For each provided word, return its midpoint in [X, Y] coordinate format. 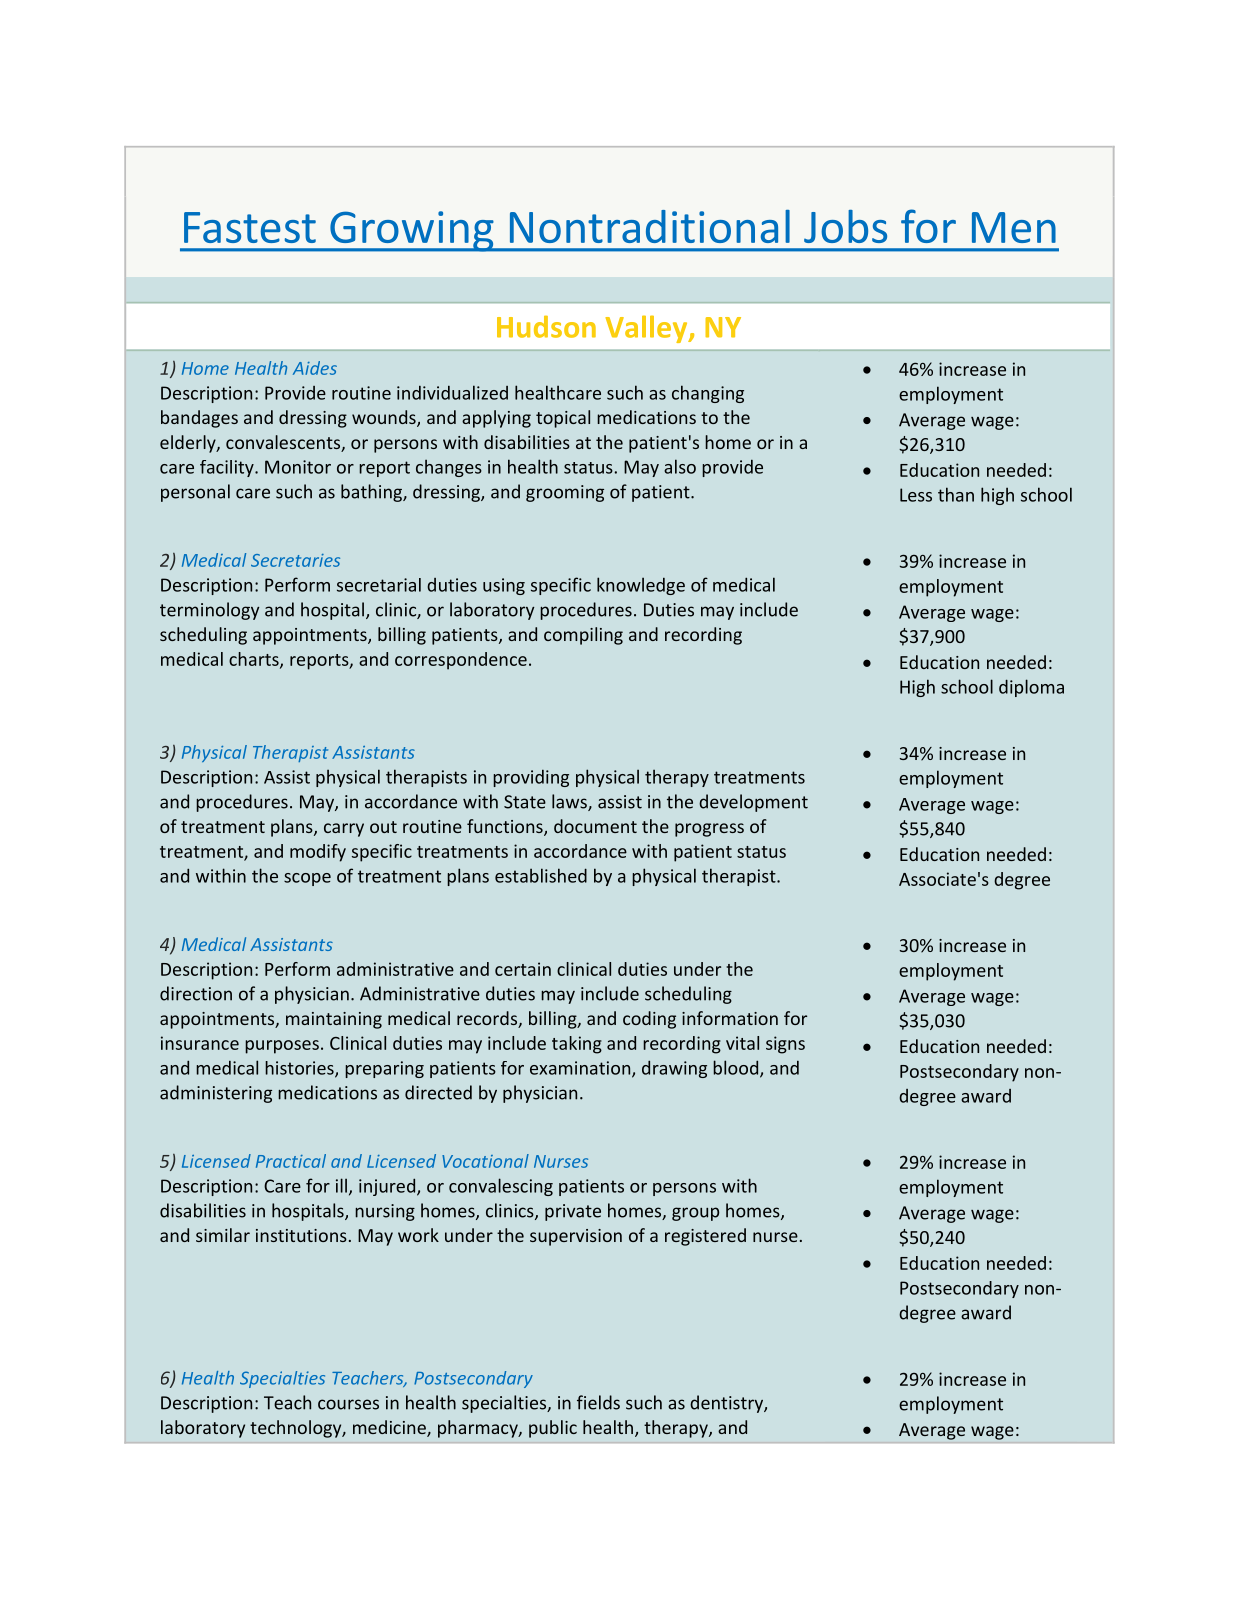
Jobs [845, 226]
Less [916, 495]
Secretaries [295, 560]
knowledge [641, 586]
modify [318, 853]
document [595, 826]
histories [300, 1069]
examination [581, 1069]
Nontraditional [650, 226]
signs [785, 1045]
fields [598, 1402]
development [753, 803]
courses [348, 1404]
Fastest [250, 227]
